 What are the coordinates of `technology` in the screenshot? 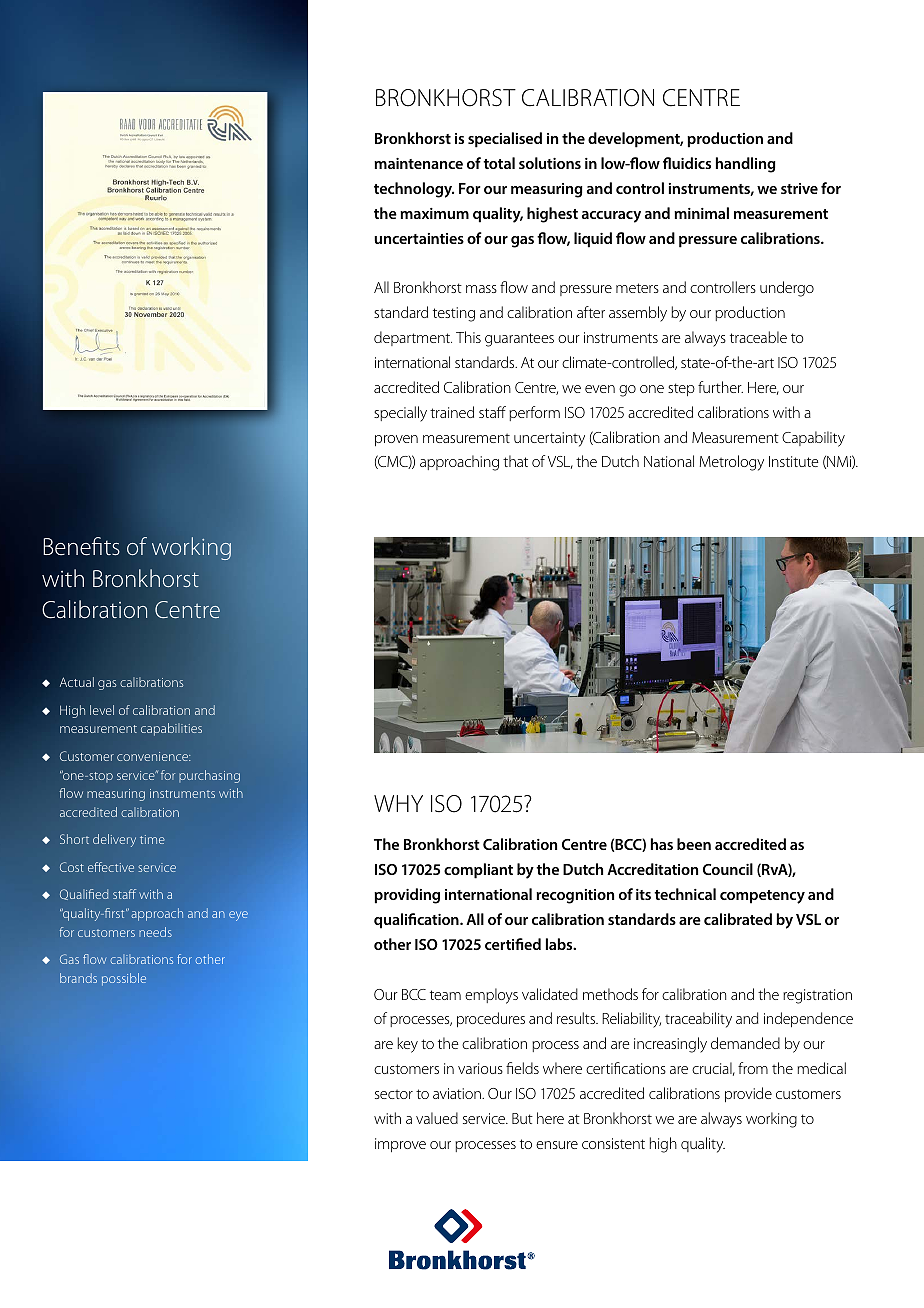 It's located at (414, 190).
